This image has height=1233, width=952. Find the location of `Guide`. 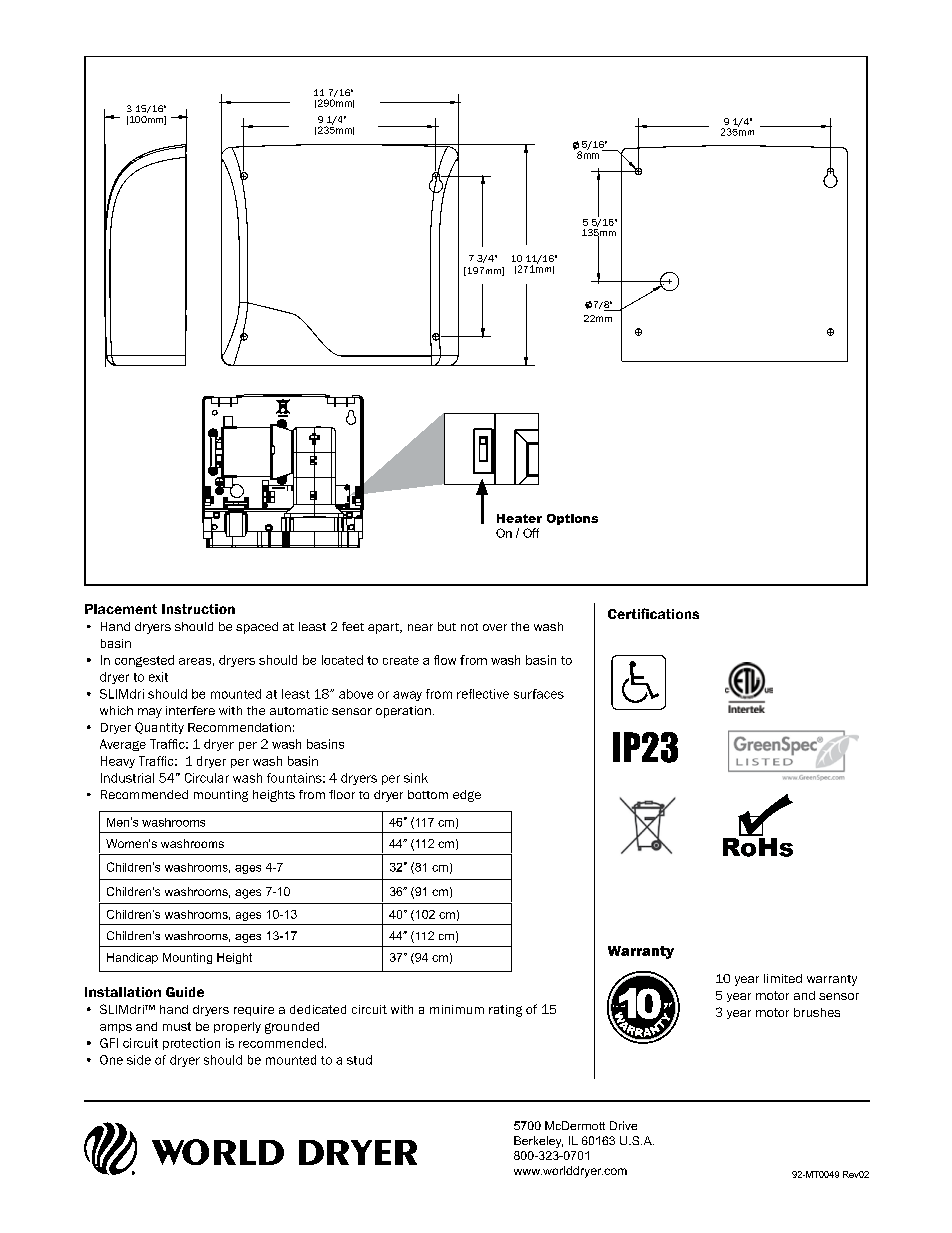

Guide is located at coordinates (185, 992).
